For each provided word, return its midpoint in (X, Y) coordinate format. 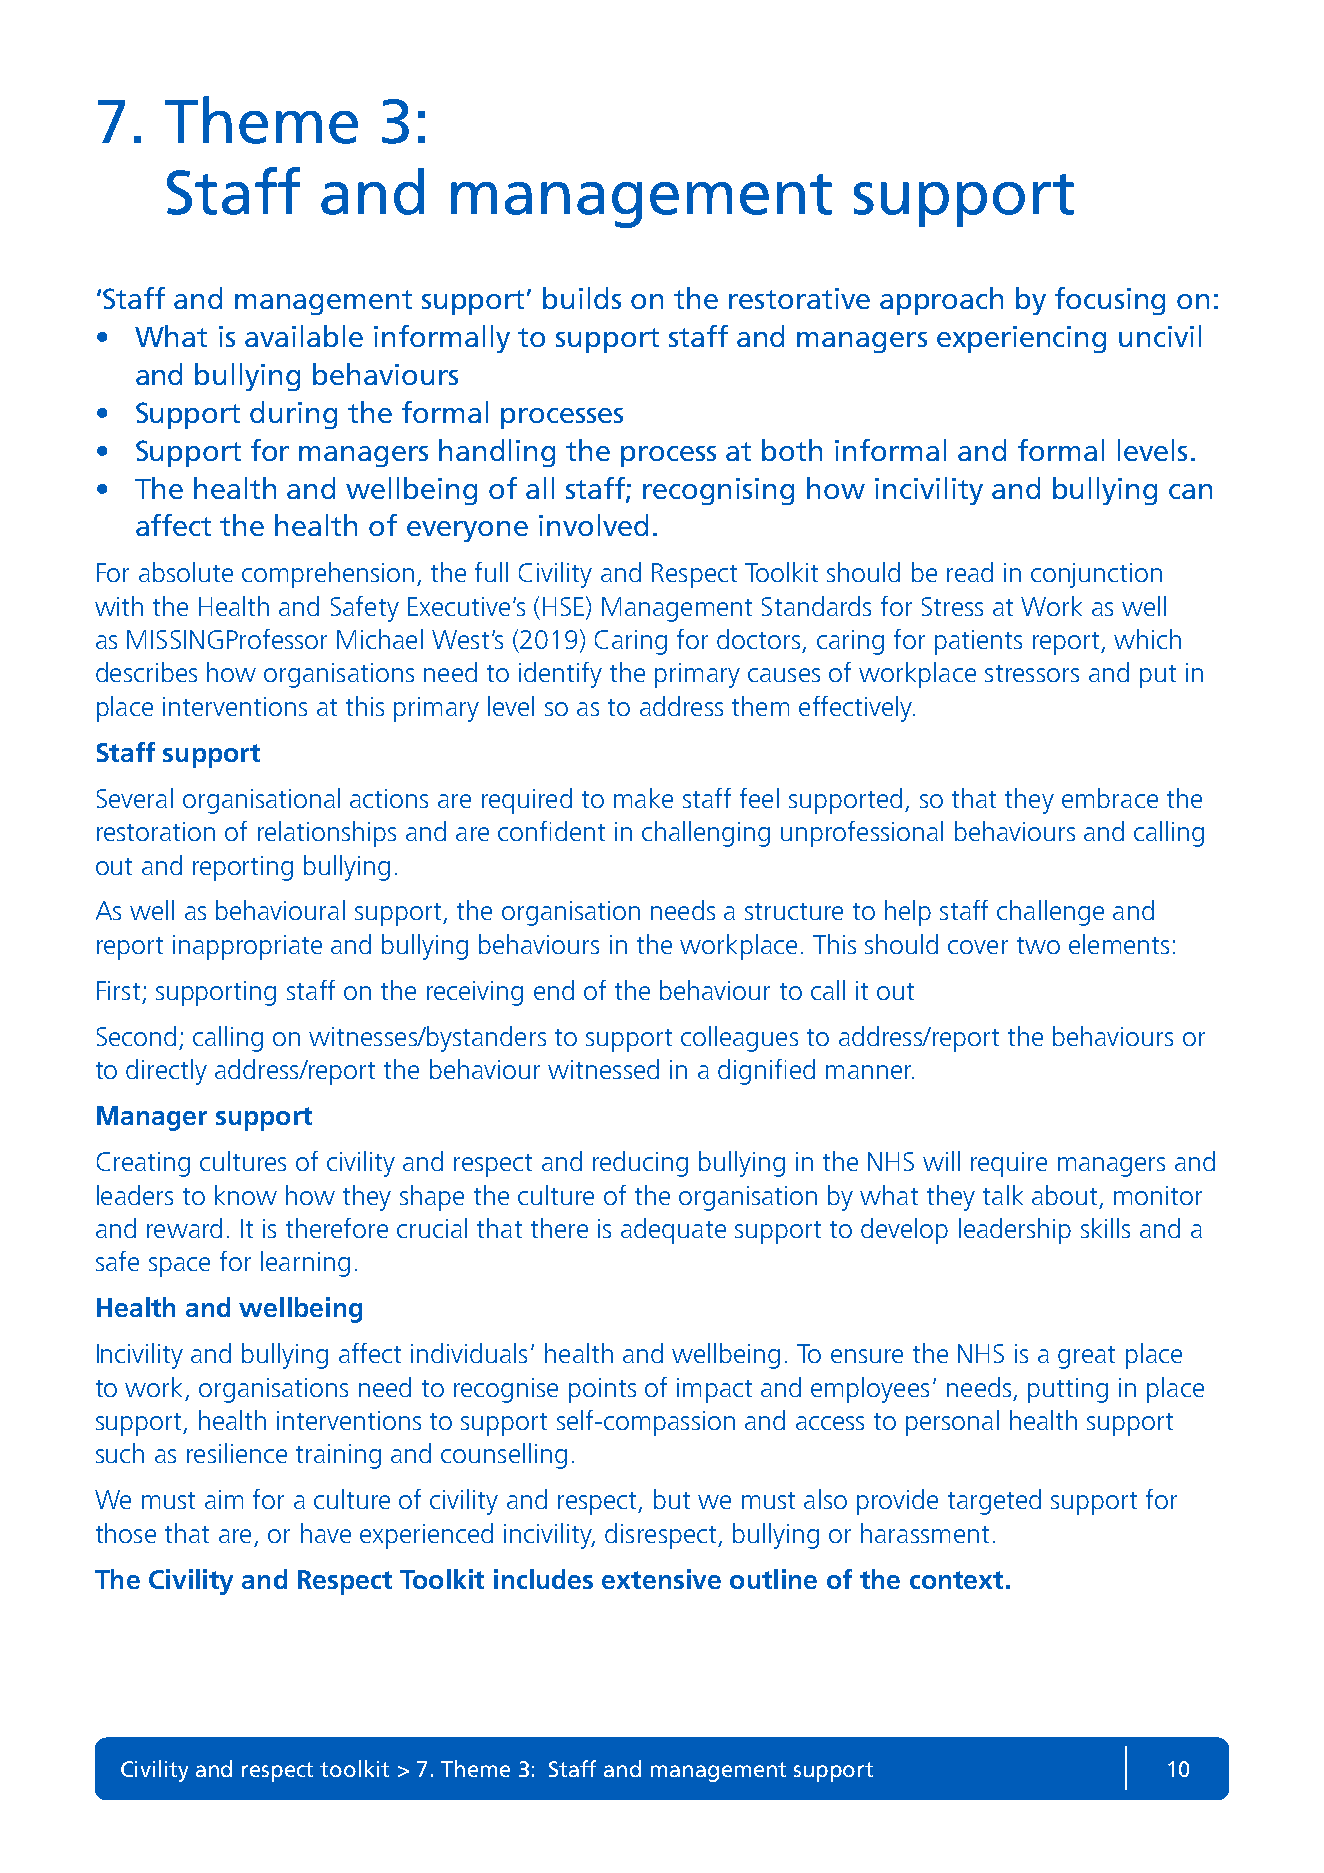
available (304, 336)
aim (224, 1499)
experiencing (1021, 339)
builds (582, 298)
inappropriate (247, 947)
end (554, 990)
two (1038, 945)
